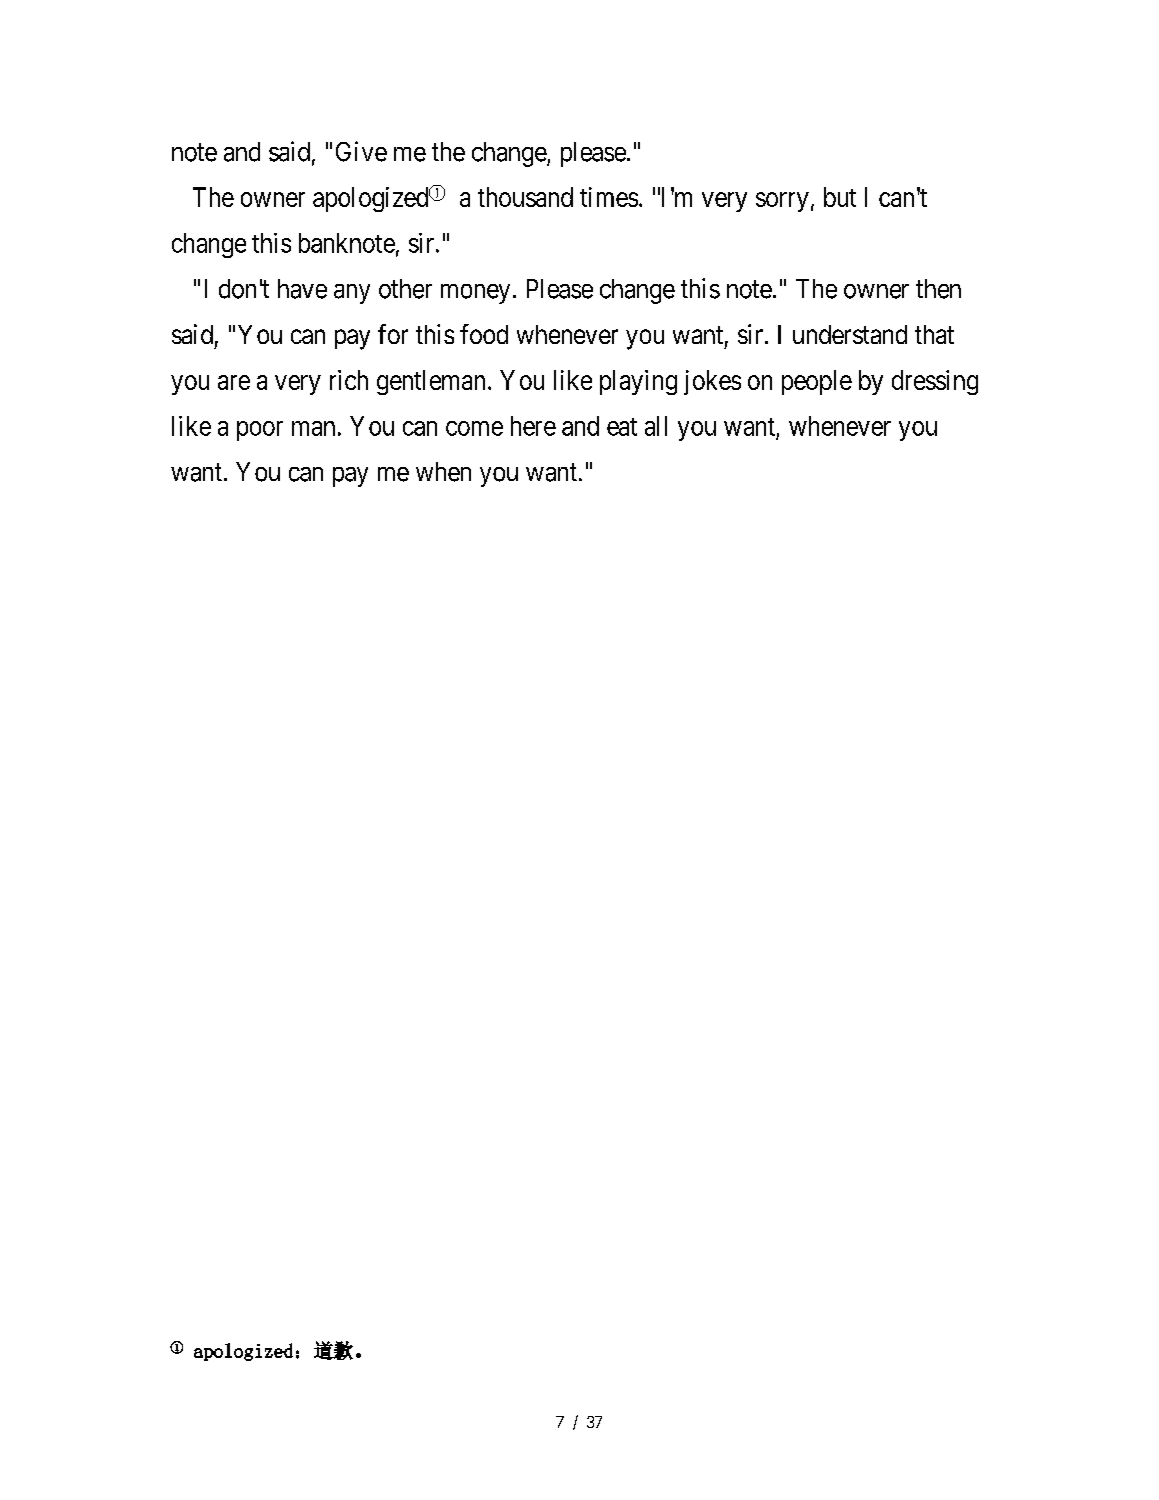 This document has height=1500, width=1159. What do you see at coordinates (840, 197) in the document?
I see `but` at bounding box center [840, 197].
